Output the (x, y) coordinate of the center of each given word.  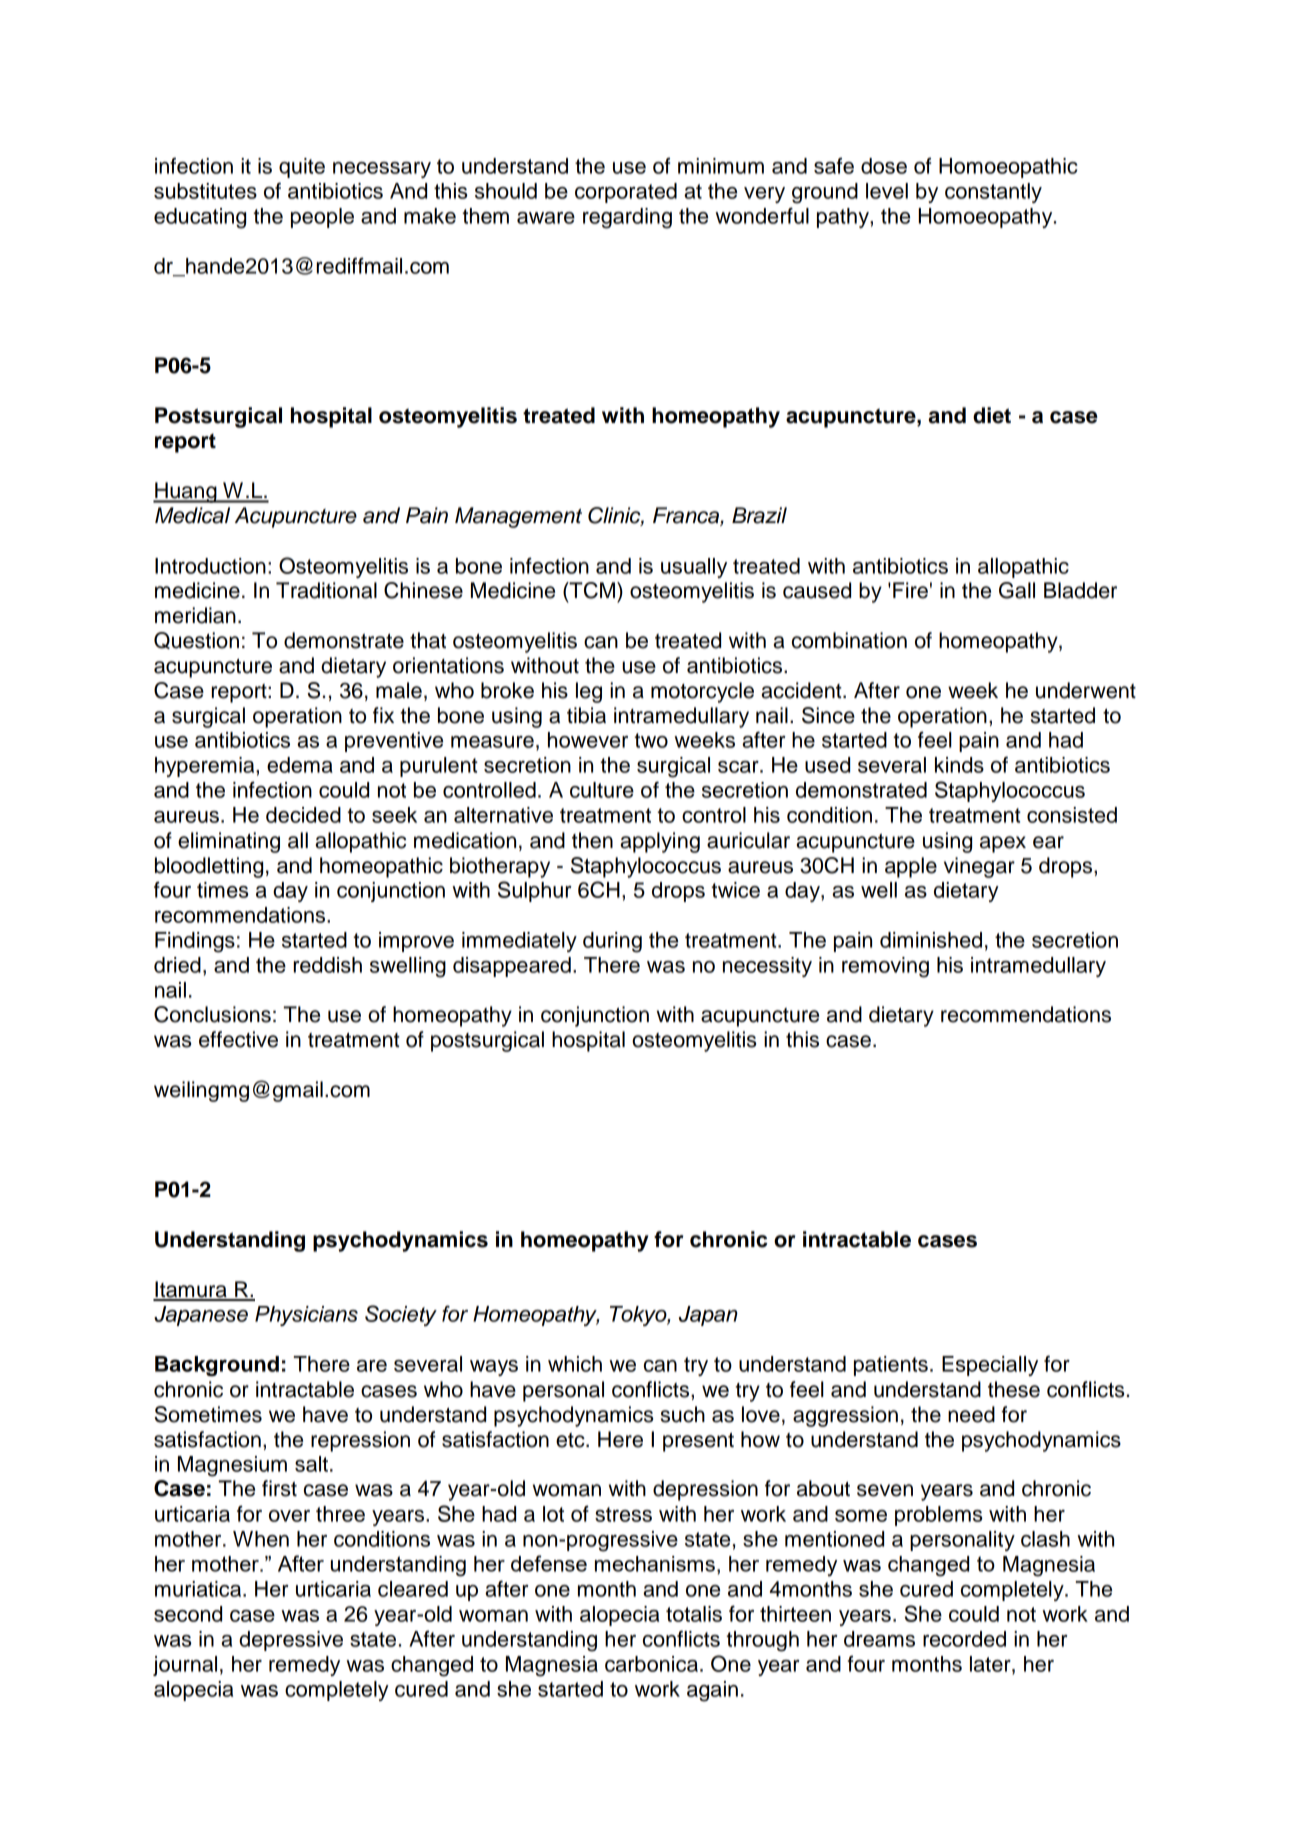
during (612, 942)
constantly (993, 193)
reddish (328, 965)
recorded (964, 1639)
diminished (931, 940)
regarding (627, 218)
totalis (694, 1614)
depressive (291, 1641)
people (322, 218)
